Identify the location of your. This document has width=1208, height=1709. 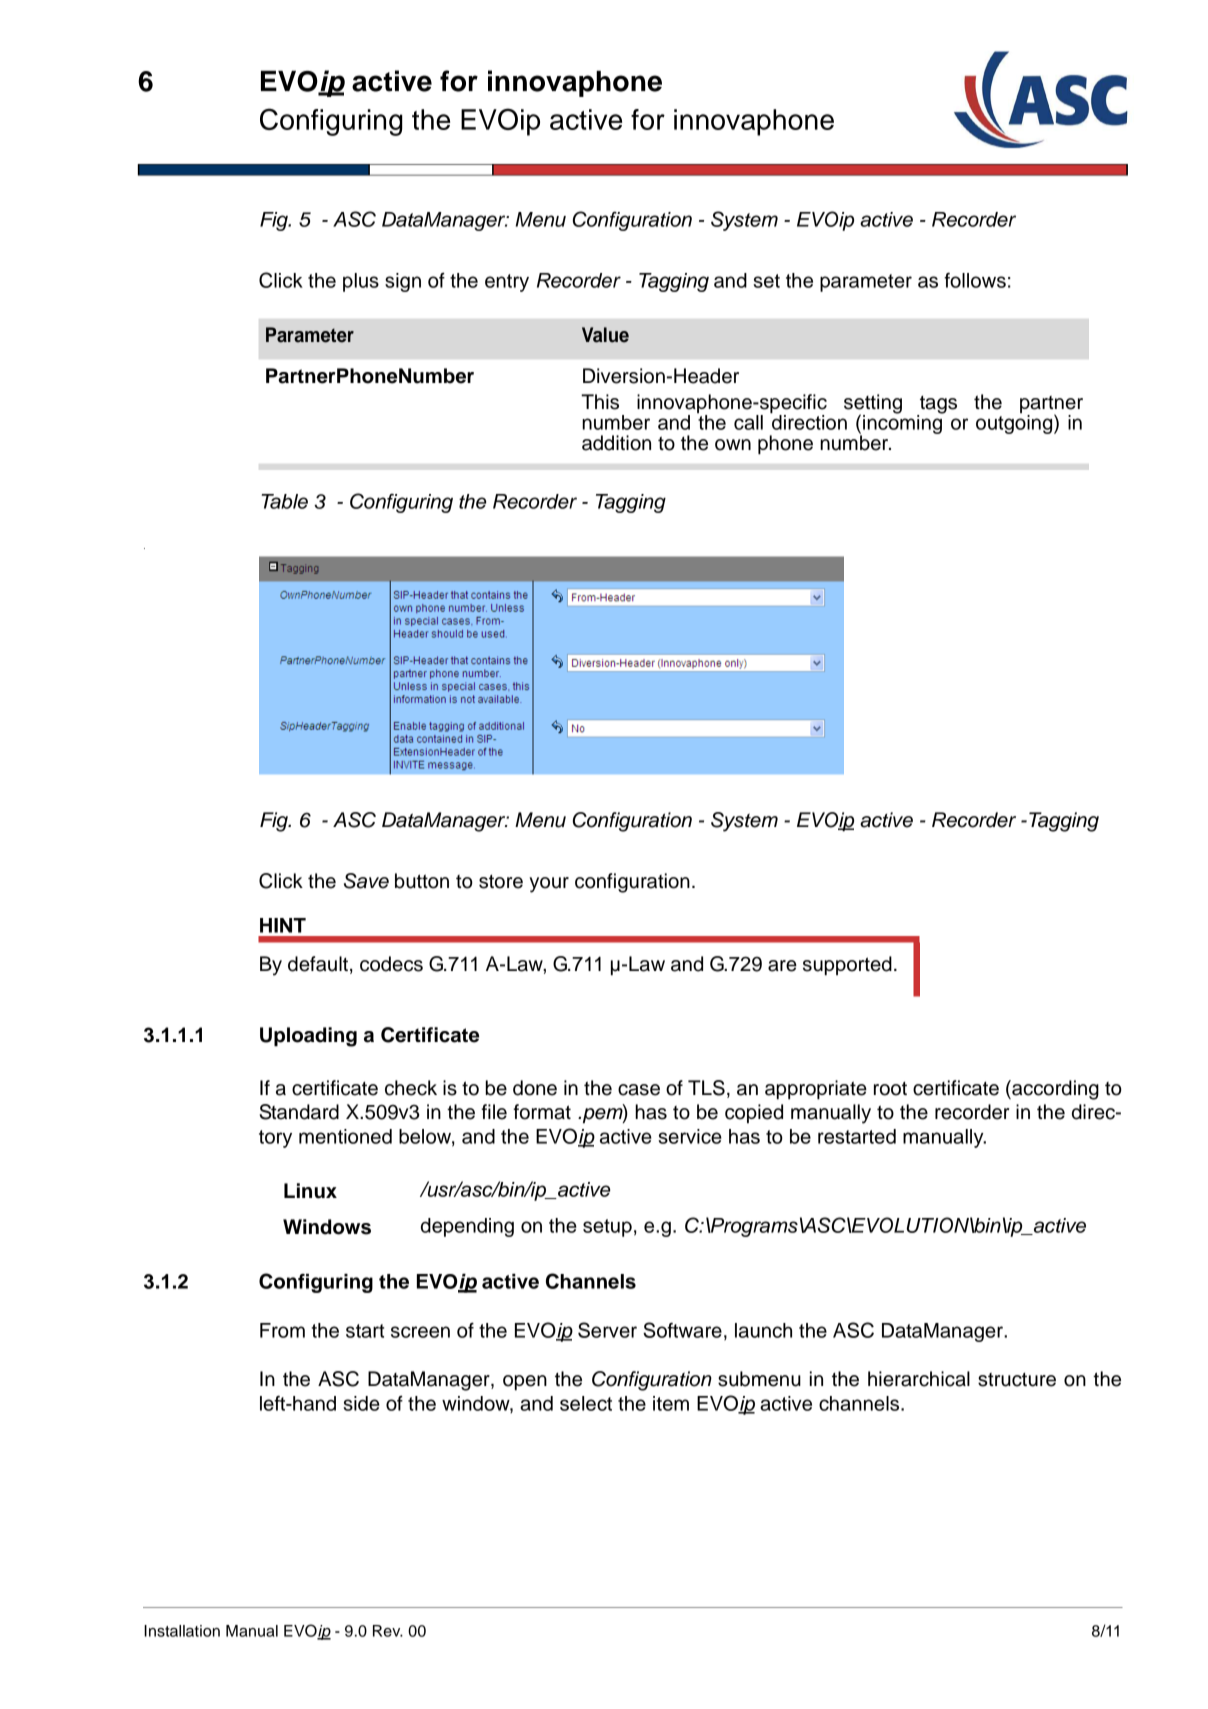
(549, 885).
